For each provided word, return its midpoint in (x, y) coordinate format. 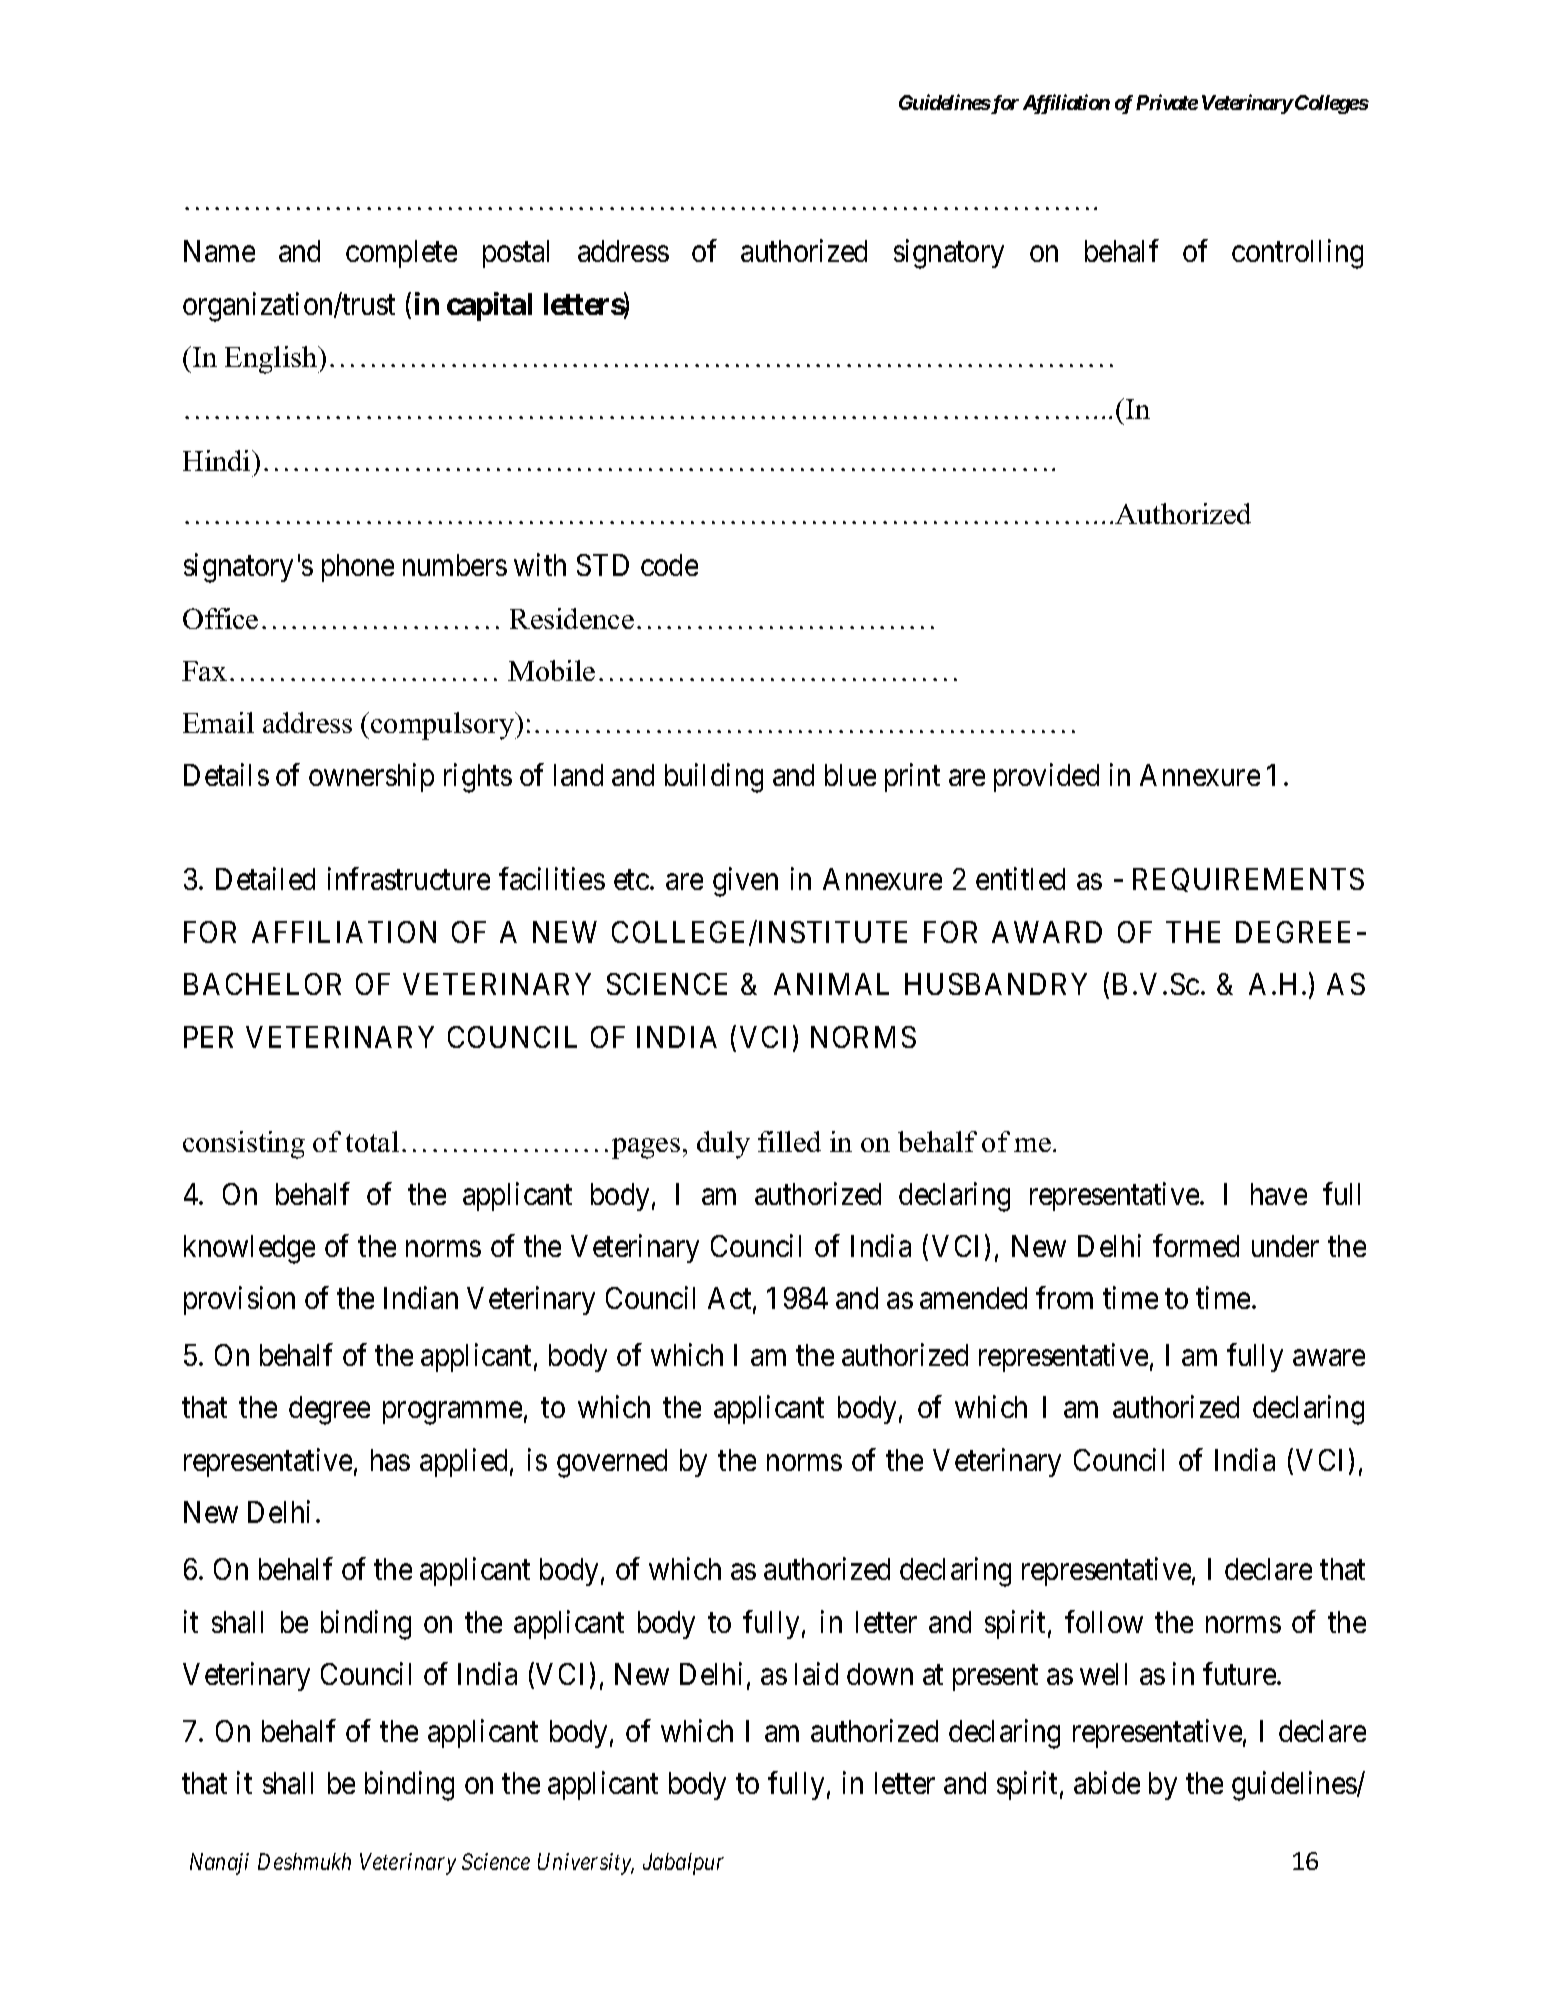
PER (208, 1037)
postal (516, 254)
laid (816, 1673)
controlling (1297, 254)
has (390, 1460)
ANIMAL (831, 984)
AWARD (1047, 932)
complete (401, 254)
